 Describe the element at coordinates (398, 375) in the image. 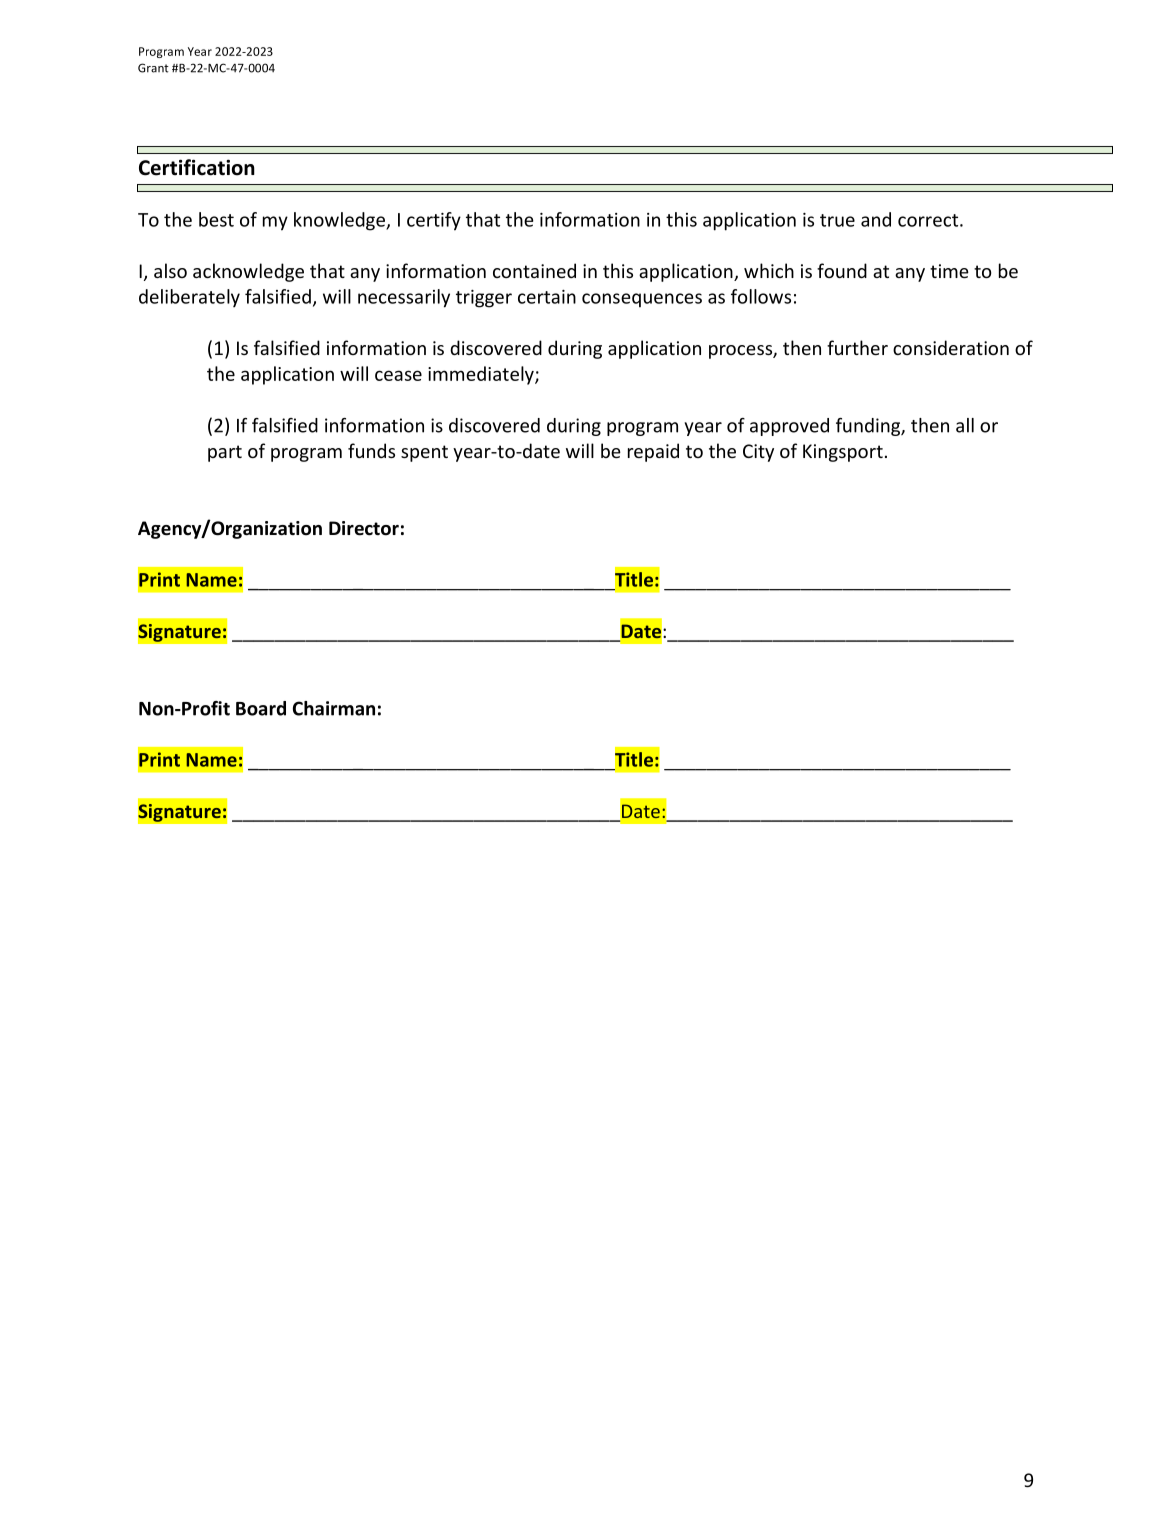

I see `cease` at that location.
